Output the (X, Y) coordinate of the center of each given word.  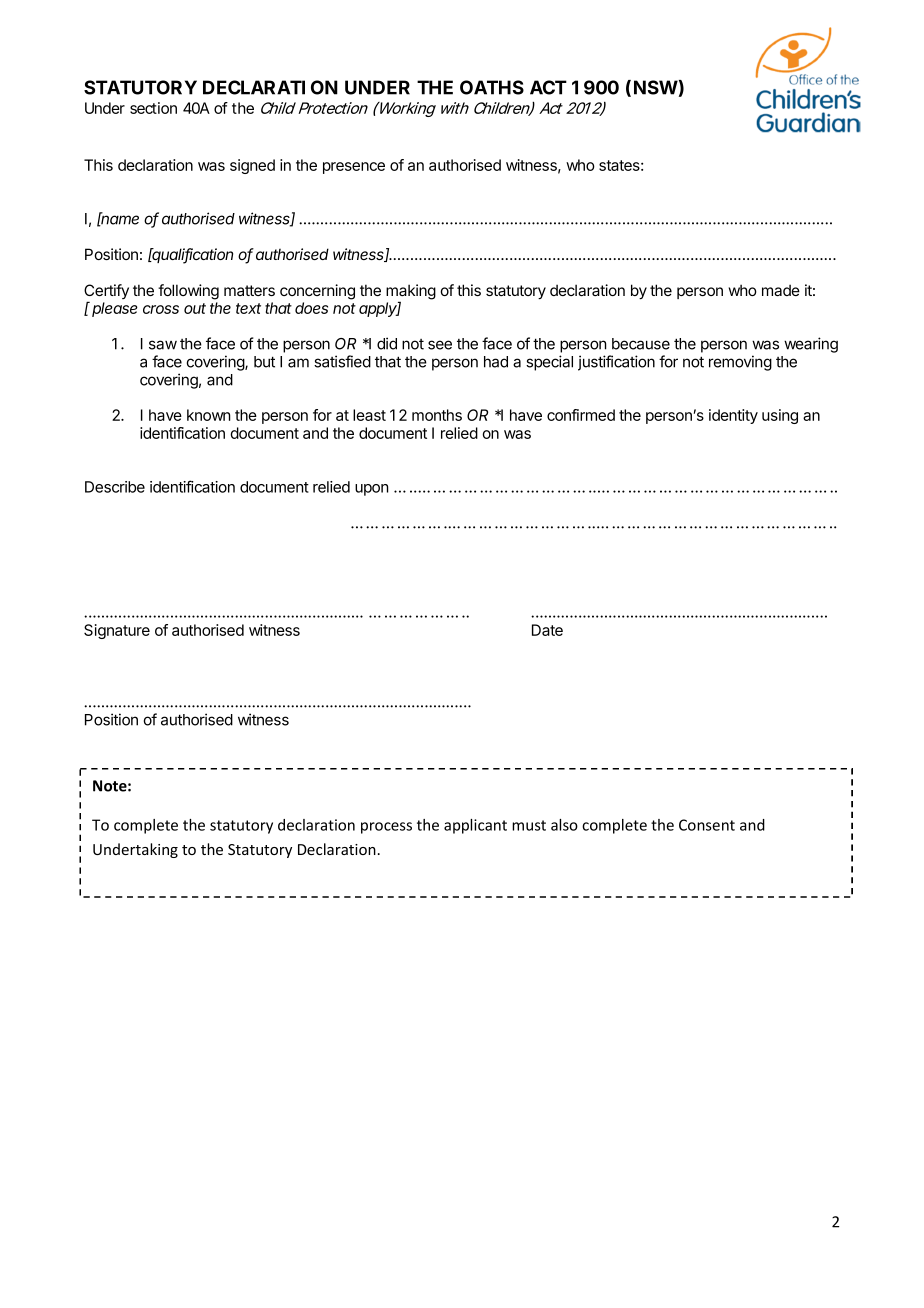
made (781, 290)
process (386, 828)
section (153, 108)
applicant (475, 826)
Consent (707, 825)
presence (354, 168)
